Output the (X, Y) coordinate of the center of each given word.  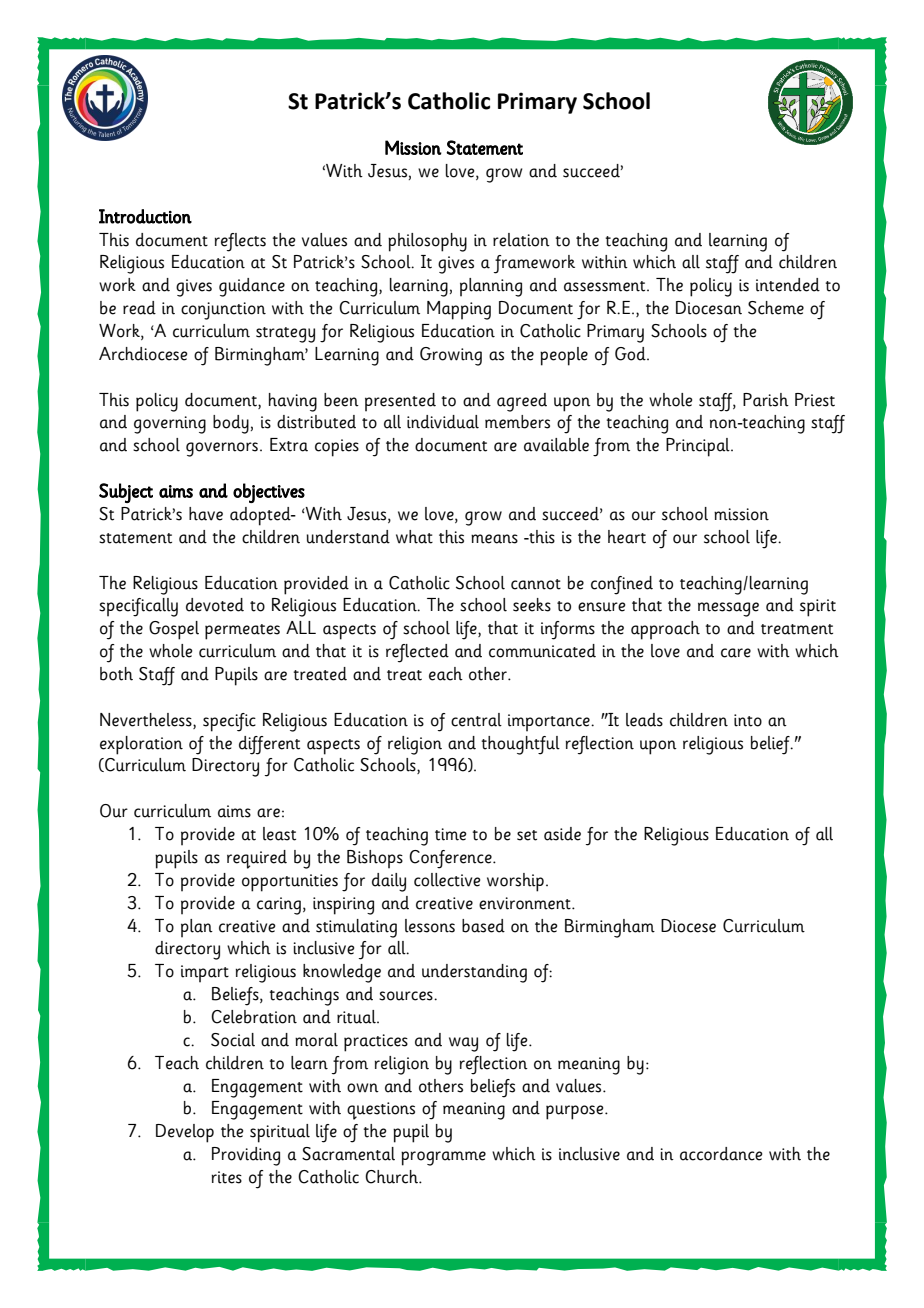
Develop (185, 1133)
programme (443, 1158)
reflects (240, 242)
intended (788, 285)
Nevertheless (147, 720)
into (748, 720)
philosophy (427, 242)
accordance (721, 1154)
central (476, 720)
